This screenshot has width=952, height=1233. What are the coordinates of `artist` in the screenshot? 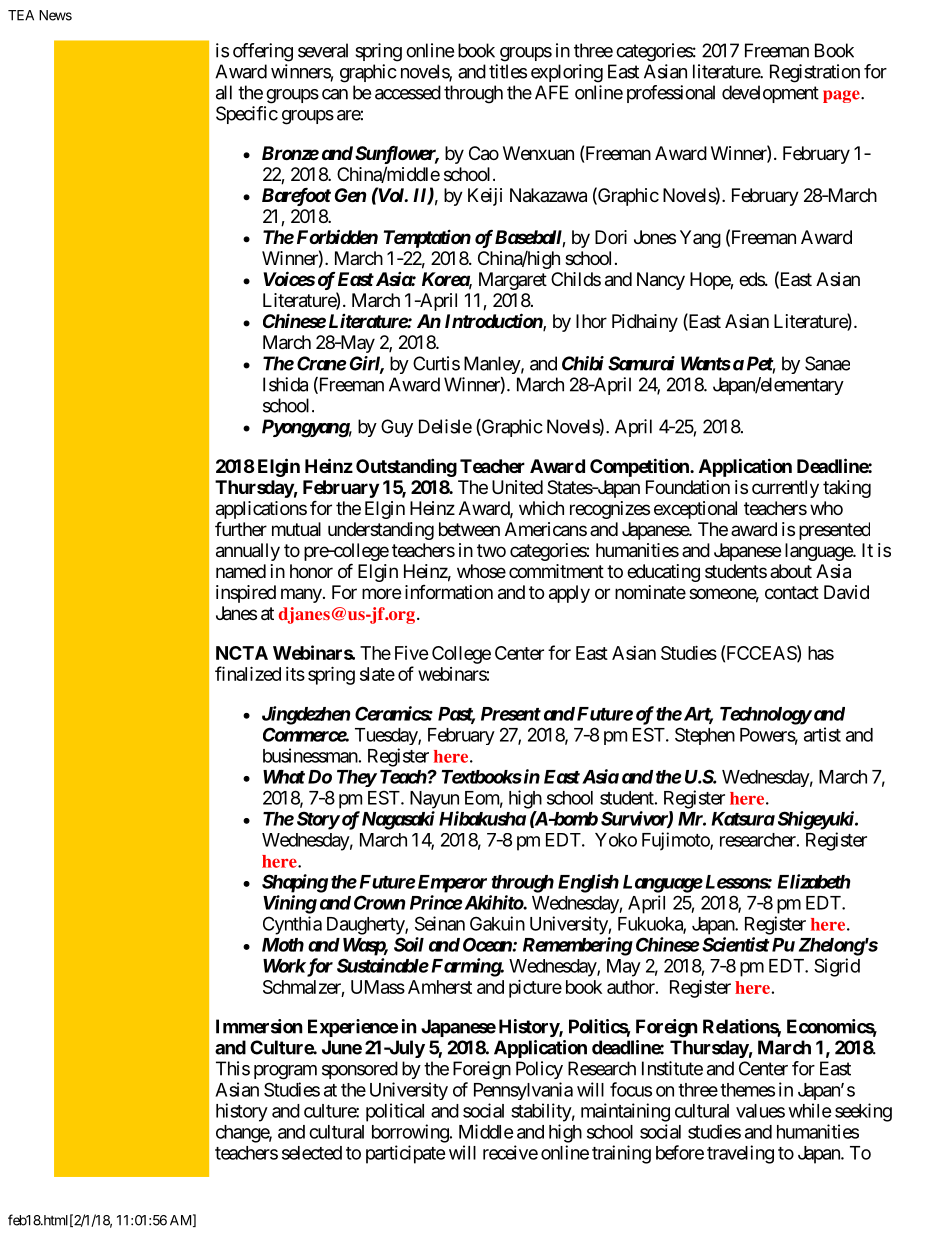 It's located at (822, 734).
